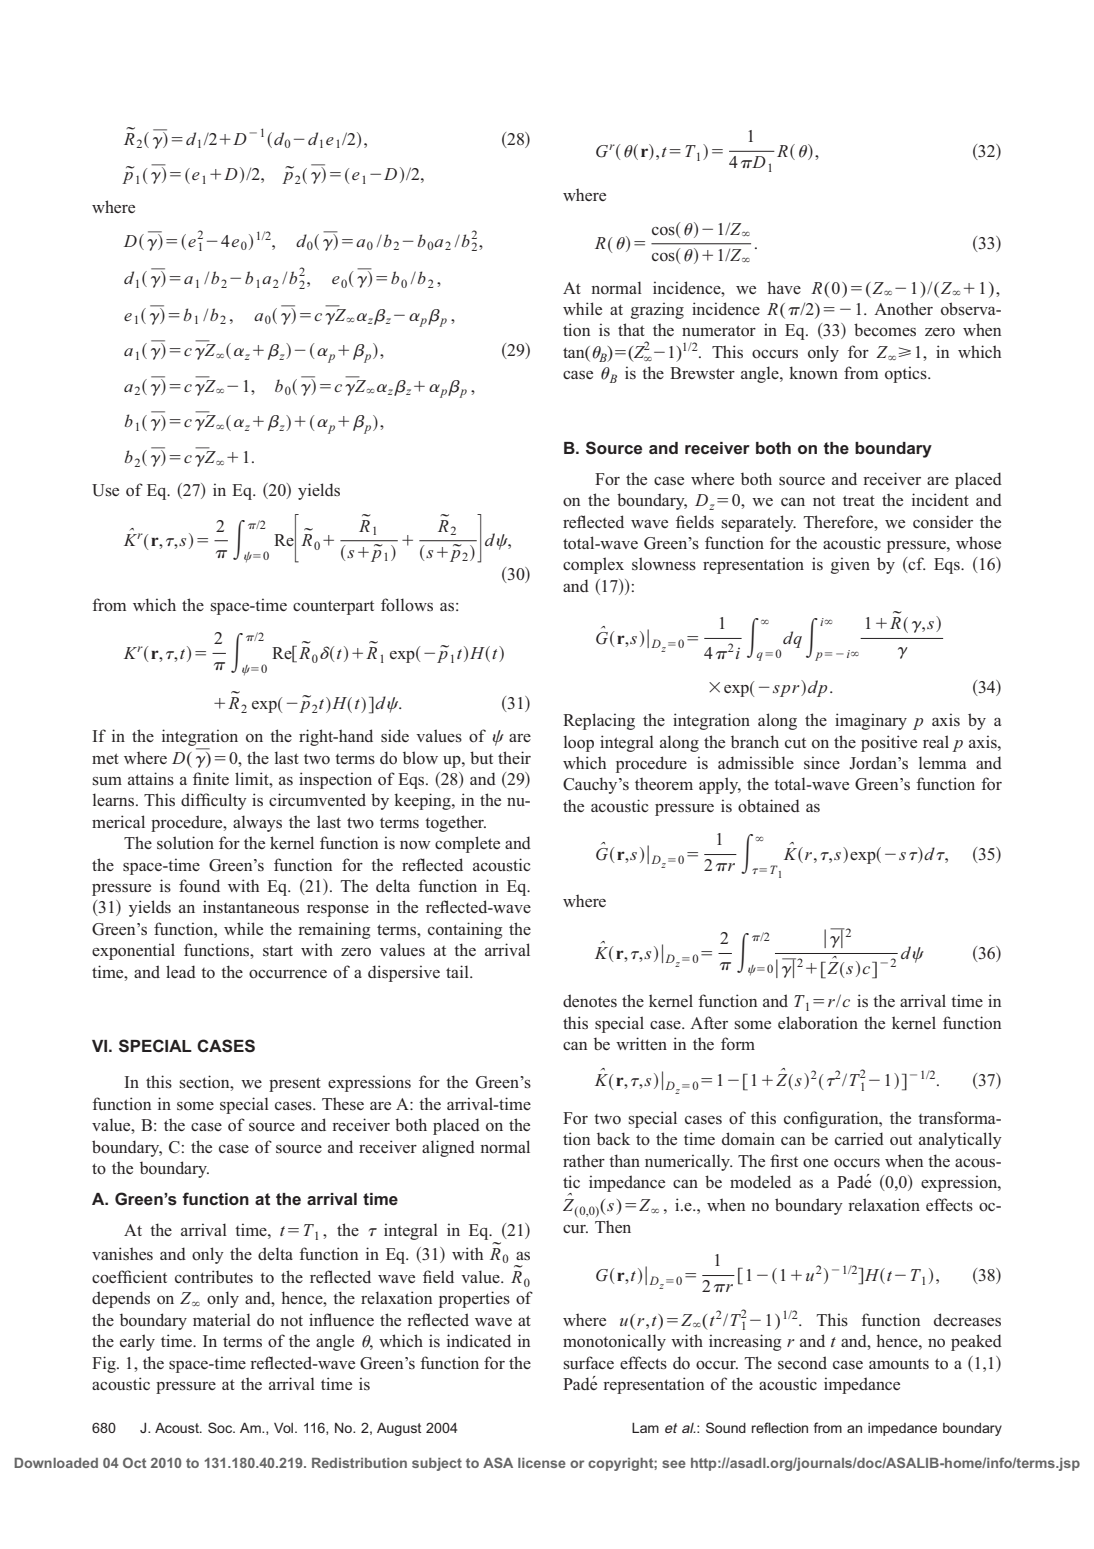 This page has width=1094, height=1549. I want to click on that, so click(631, 329).
